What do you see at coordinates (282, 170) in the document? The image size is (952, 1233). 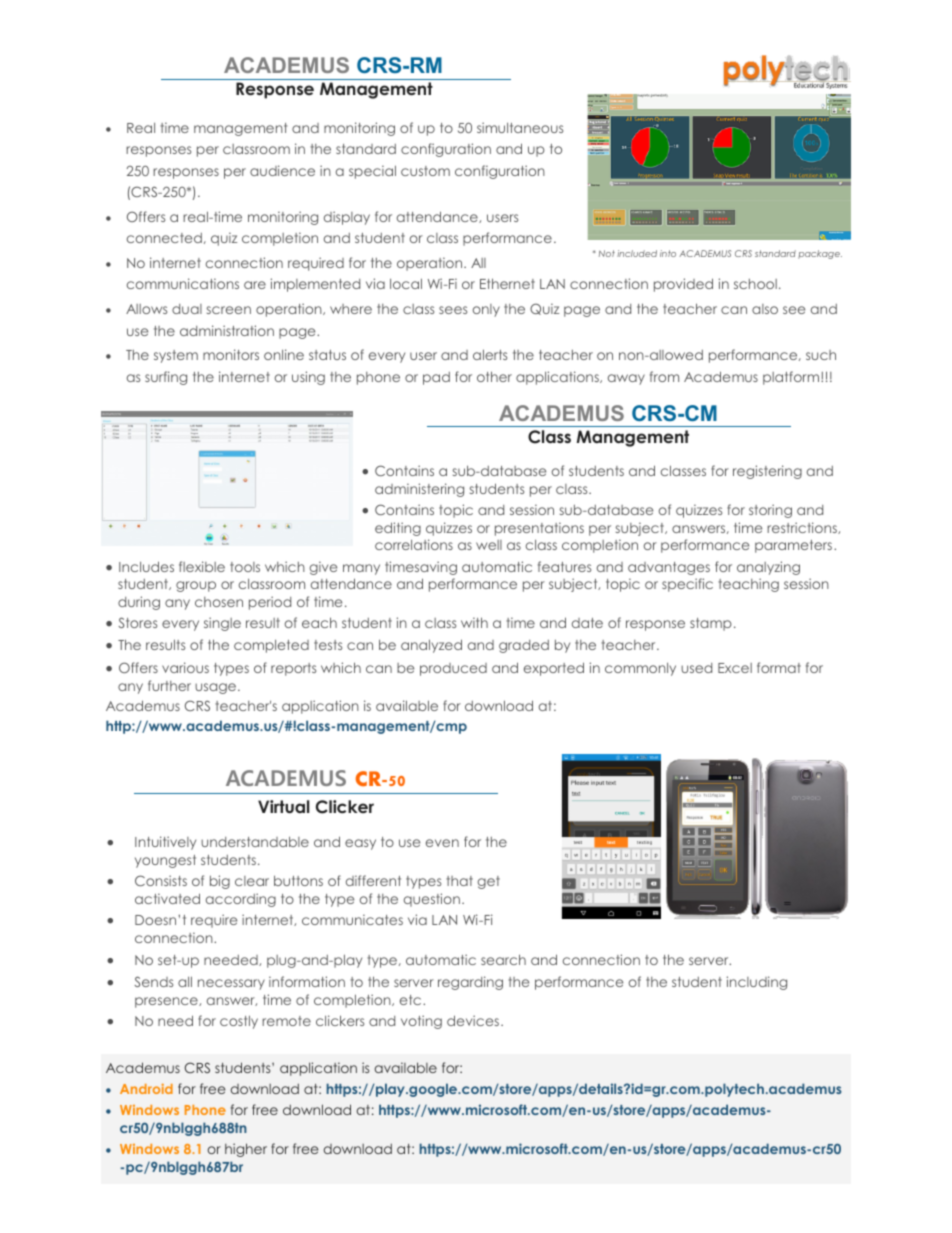 I see `audience` at bounding box center [282, 170].
